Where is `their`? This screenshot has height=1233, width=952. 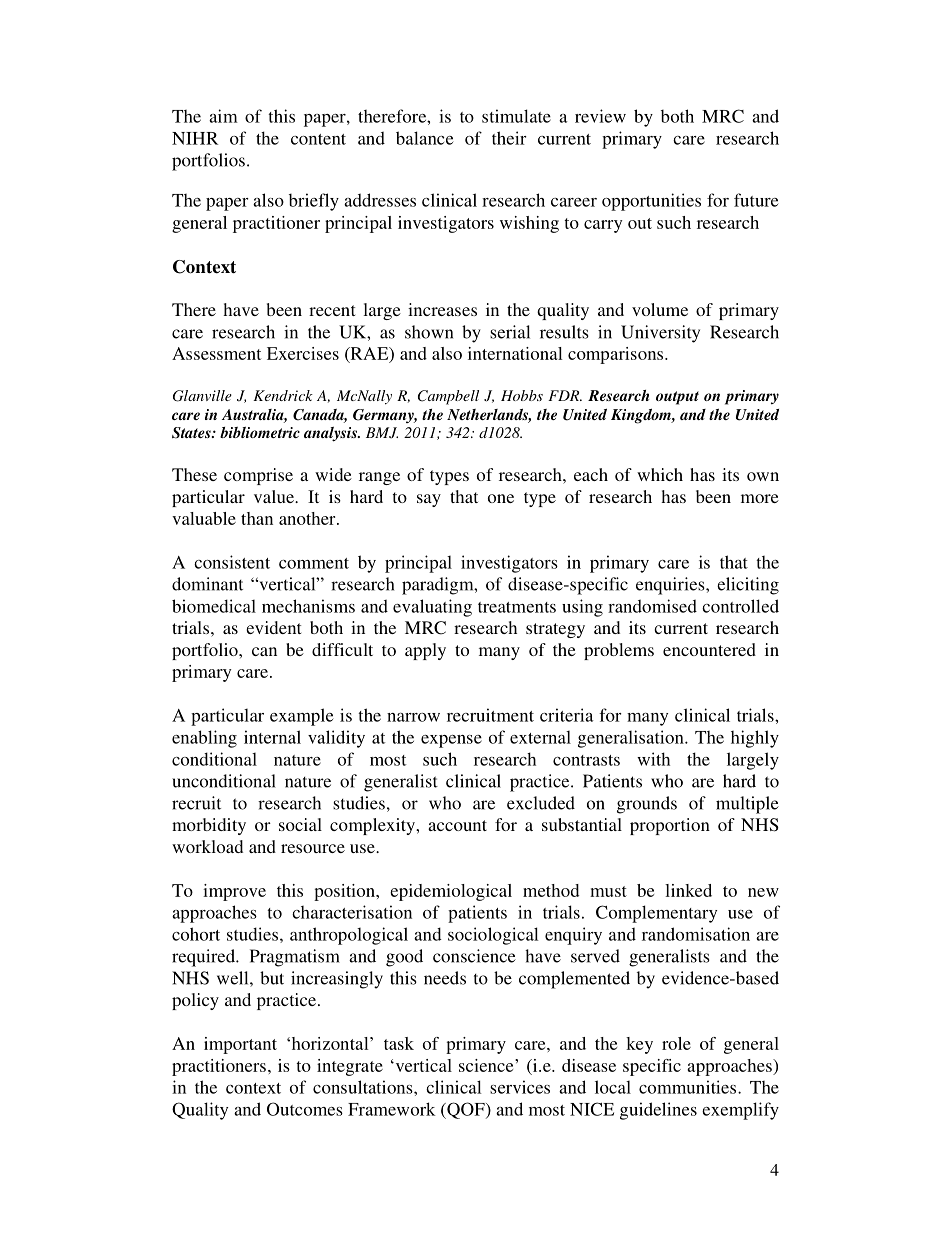 their is located at coordinates (509, 138).
